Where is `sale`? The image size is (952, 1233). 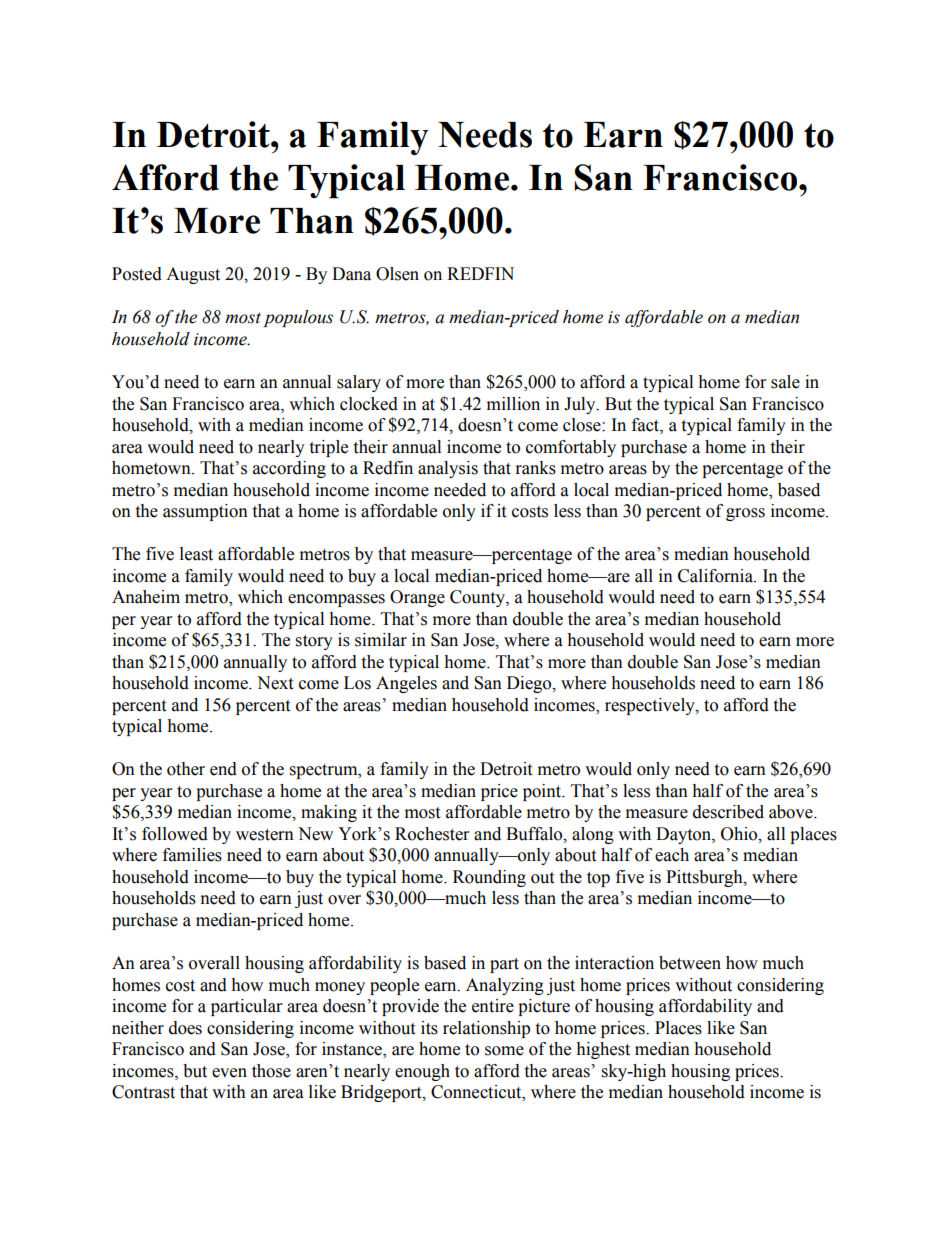 sale is located at coordinates (785, 382).
